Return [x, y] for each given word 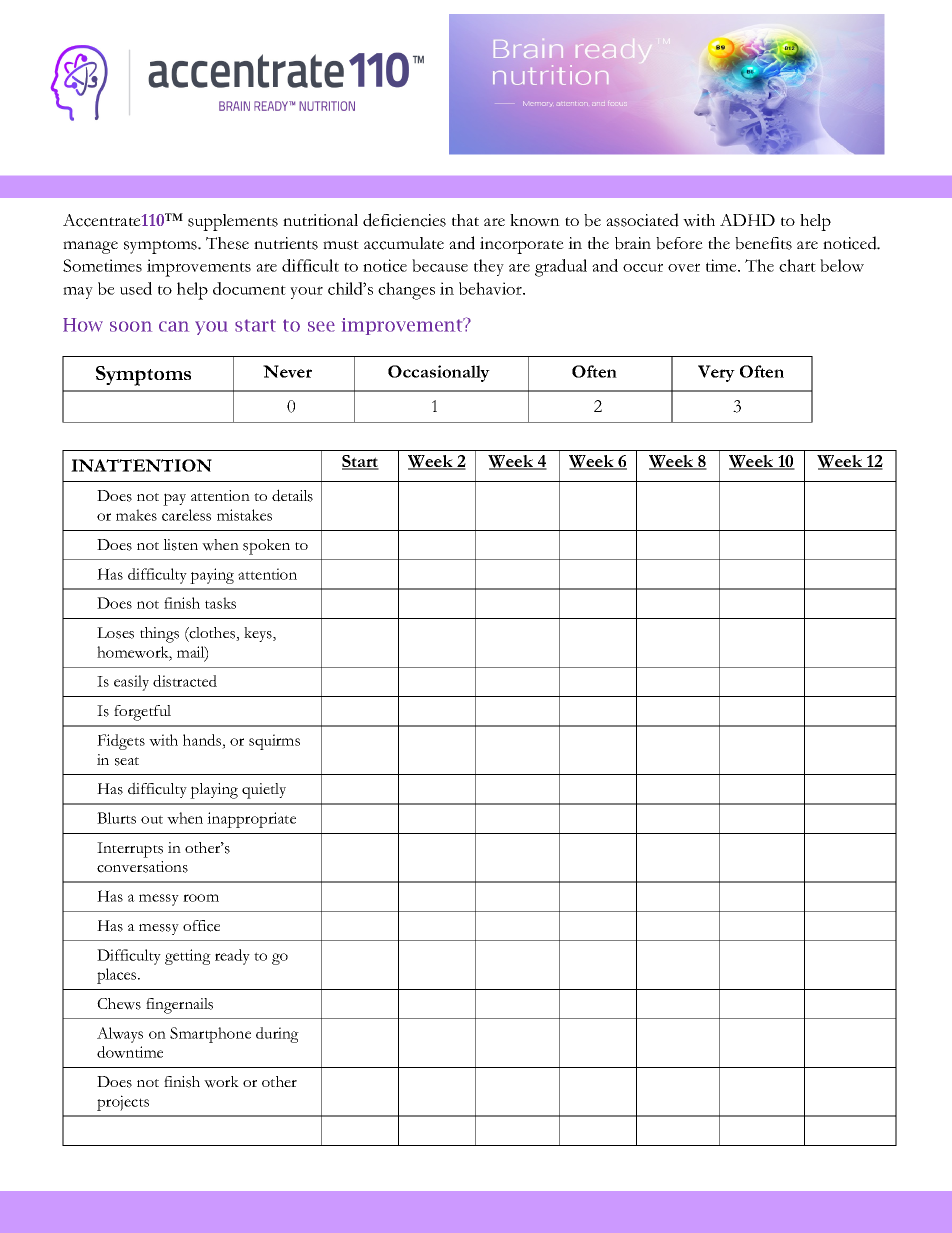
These [227, 243]
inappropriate [251, 820]
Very [716, 373]
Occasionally [439, 373]
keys [259, 634]
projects [123, 1103]
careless [186, 515]
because [440, 265]
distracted [185, 681]
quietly [264, 791]
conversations [142, 867]
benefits [763, 243]
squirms [274, 742]
